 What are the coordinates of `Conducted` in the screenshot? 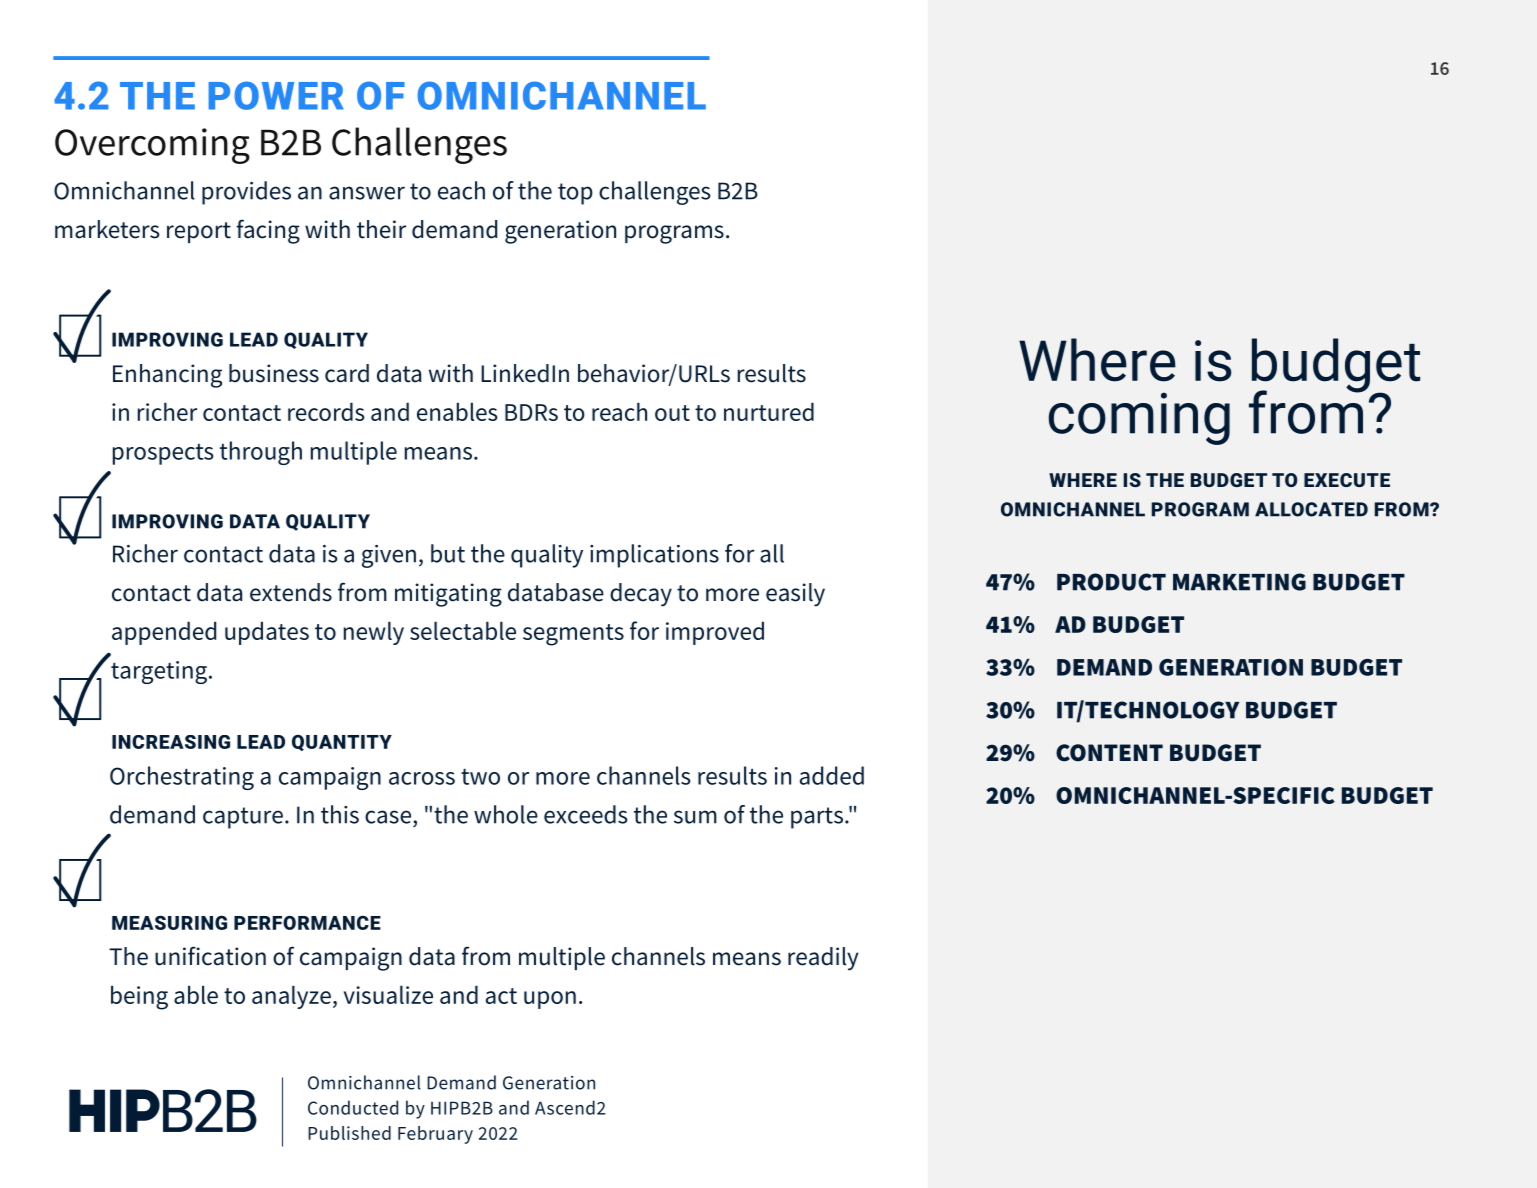 It's located at (353, 1107).
